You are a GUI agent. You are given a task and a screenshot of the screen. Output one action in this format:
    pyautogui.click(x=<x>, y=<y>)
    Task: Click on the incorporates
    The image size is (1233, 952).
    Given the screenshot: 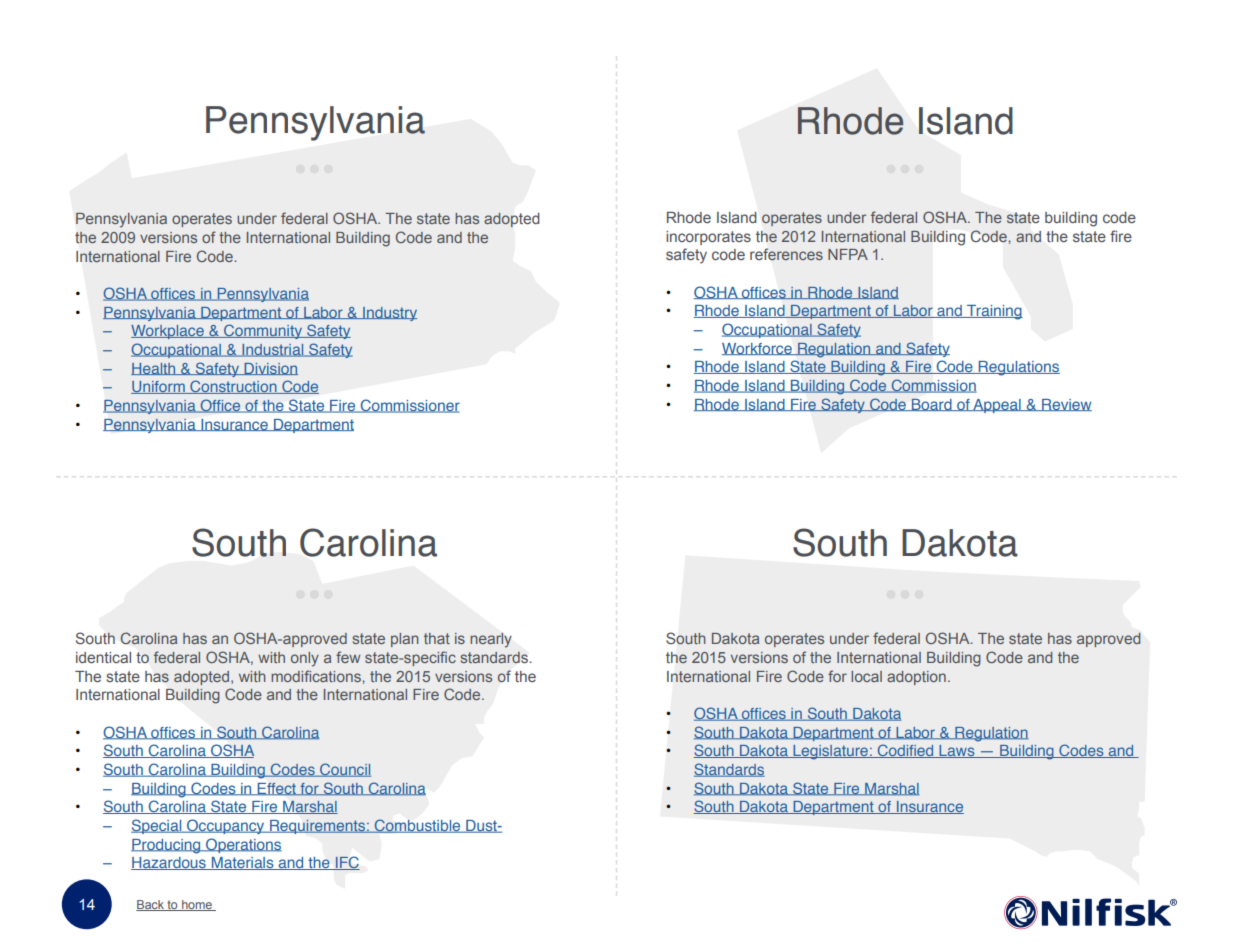 What is the action you would take?
    pyautogui.click(x=708, y=238)
